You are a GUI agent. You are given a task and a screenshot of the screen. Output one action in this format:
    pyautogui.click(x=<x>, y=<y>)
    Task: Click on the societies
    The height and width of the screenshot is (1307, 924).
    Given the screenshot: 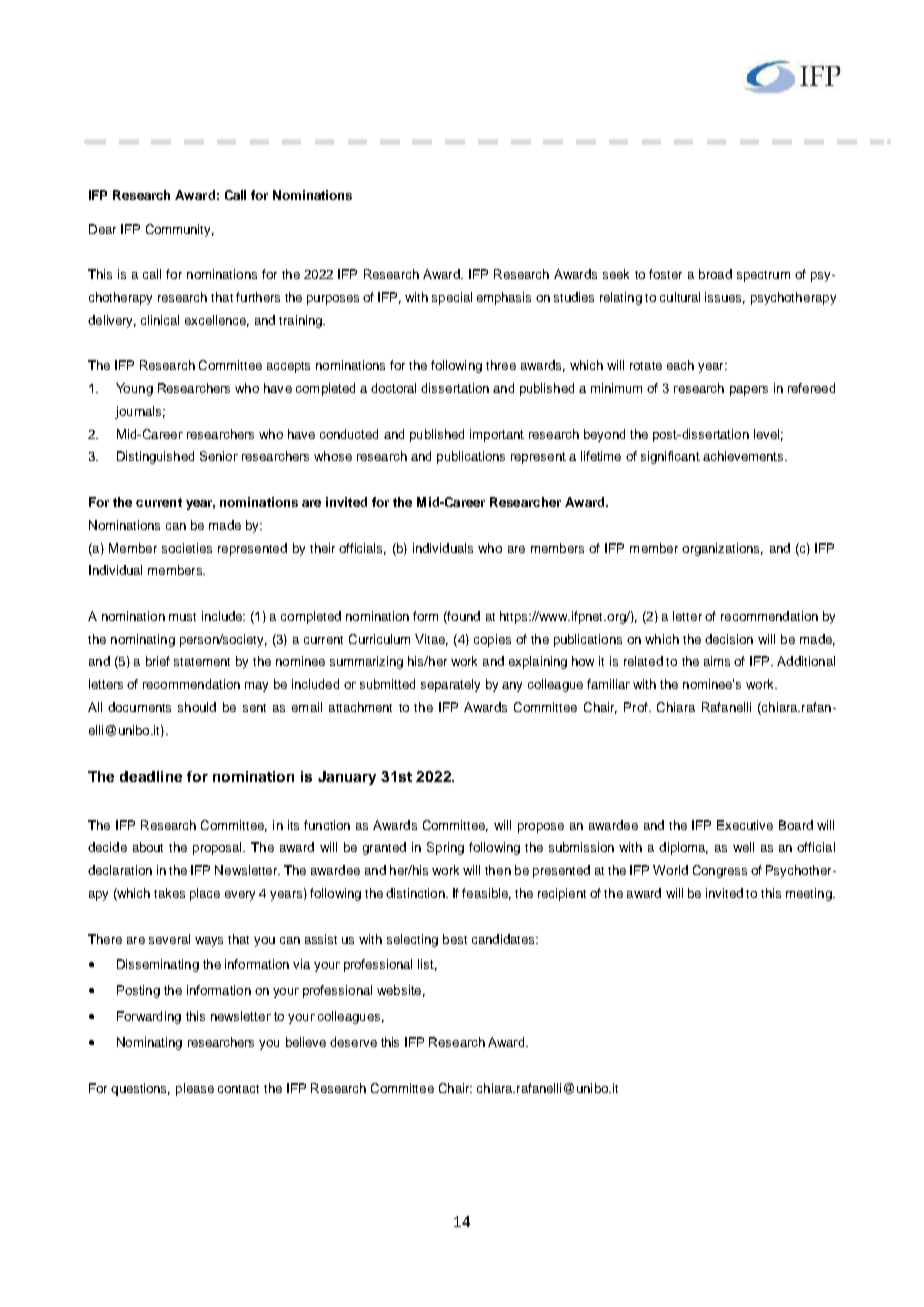 What is the action you would take?
    pyautogui.click(x=187, y=548)
